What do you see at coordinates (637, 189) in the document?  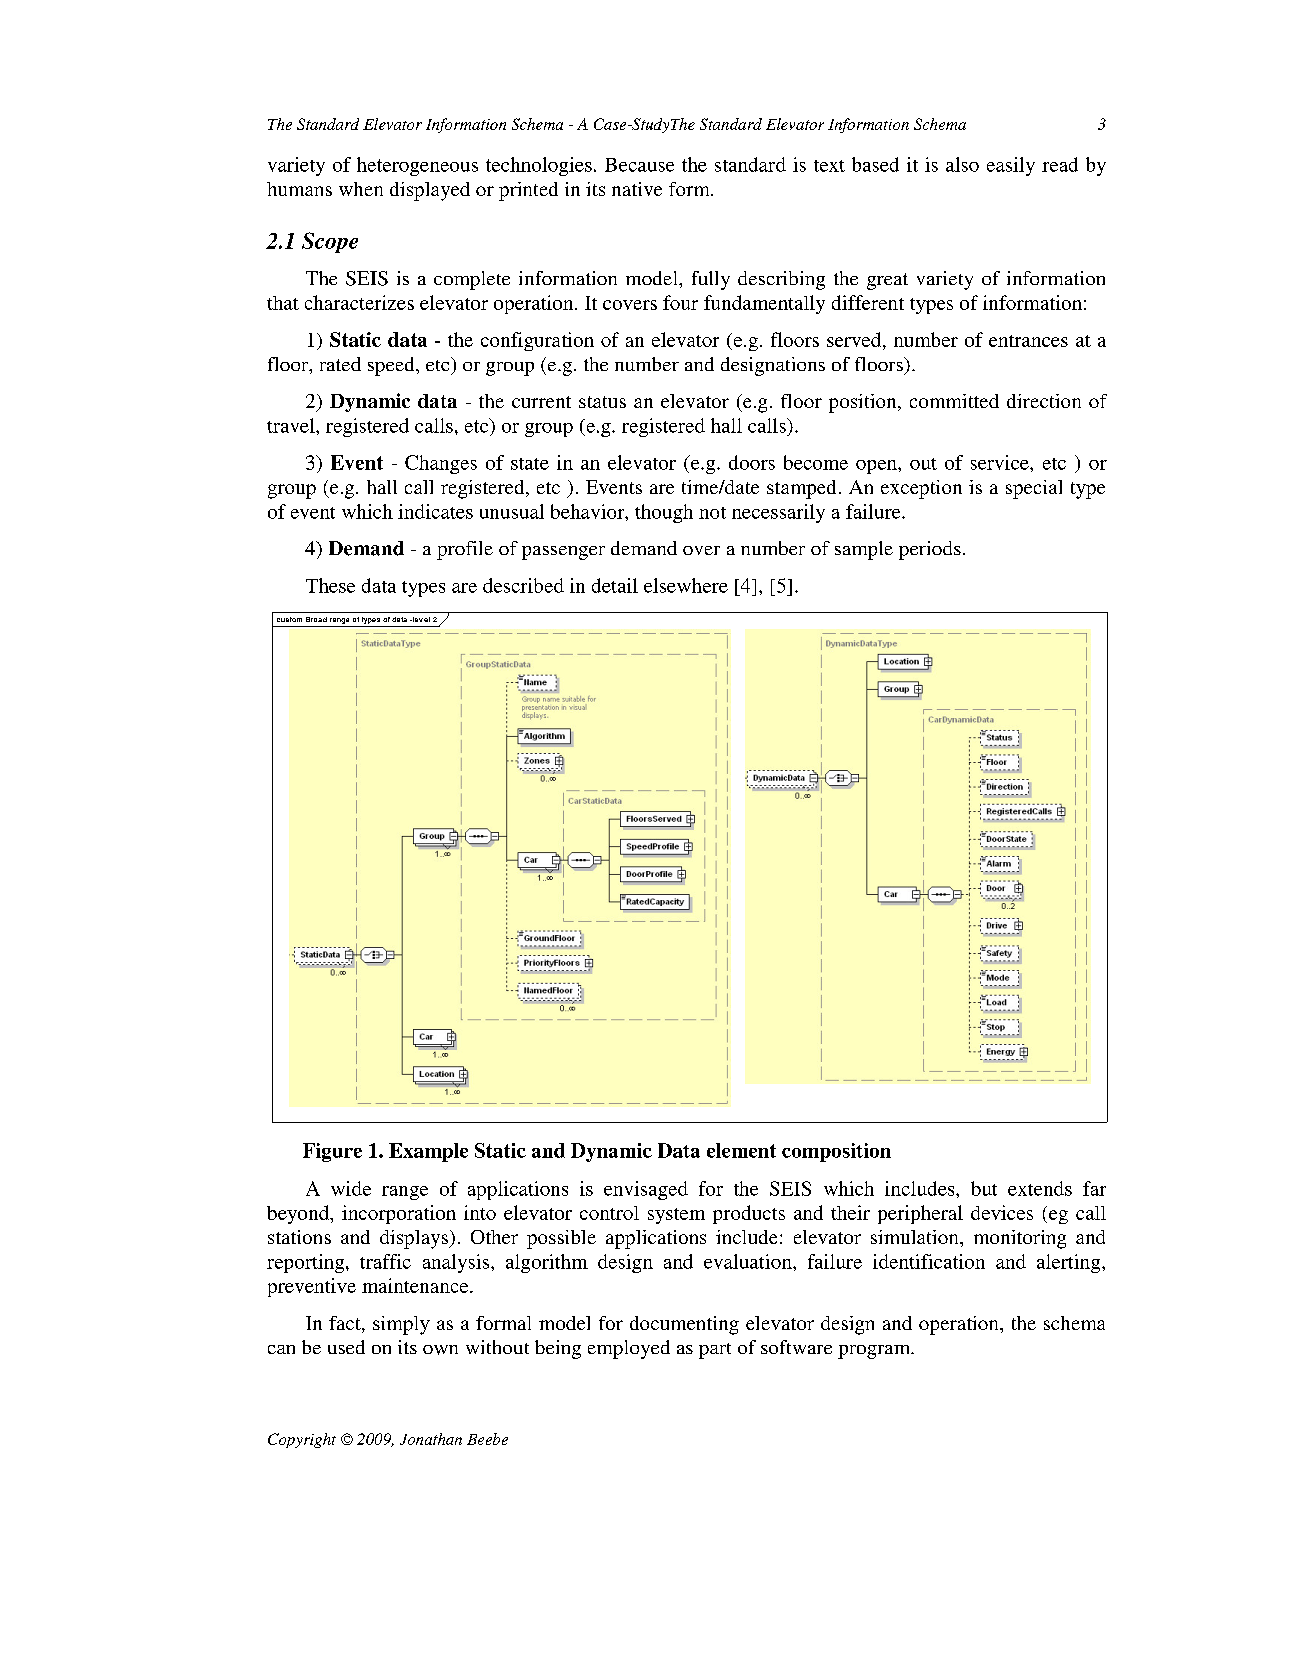 I see `native` at bounding box center [637, 189].
